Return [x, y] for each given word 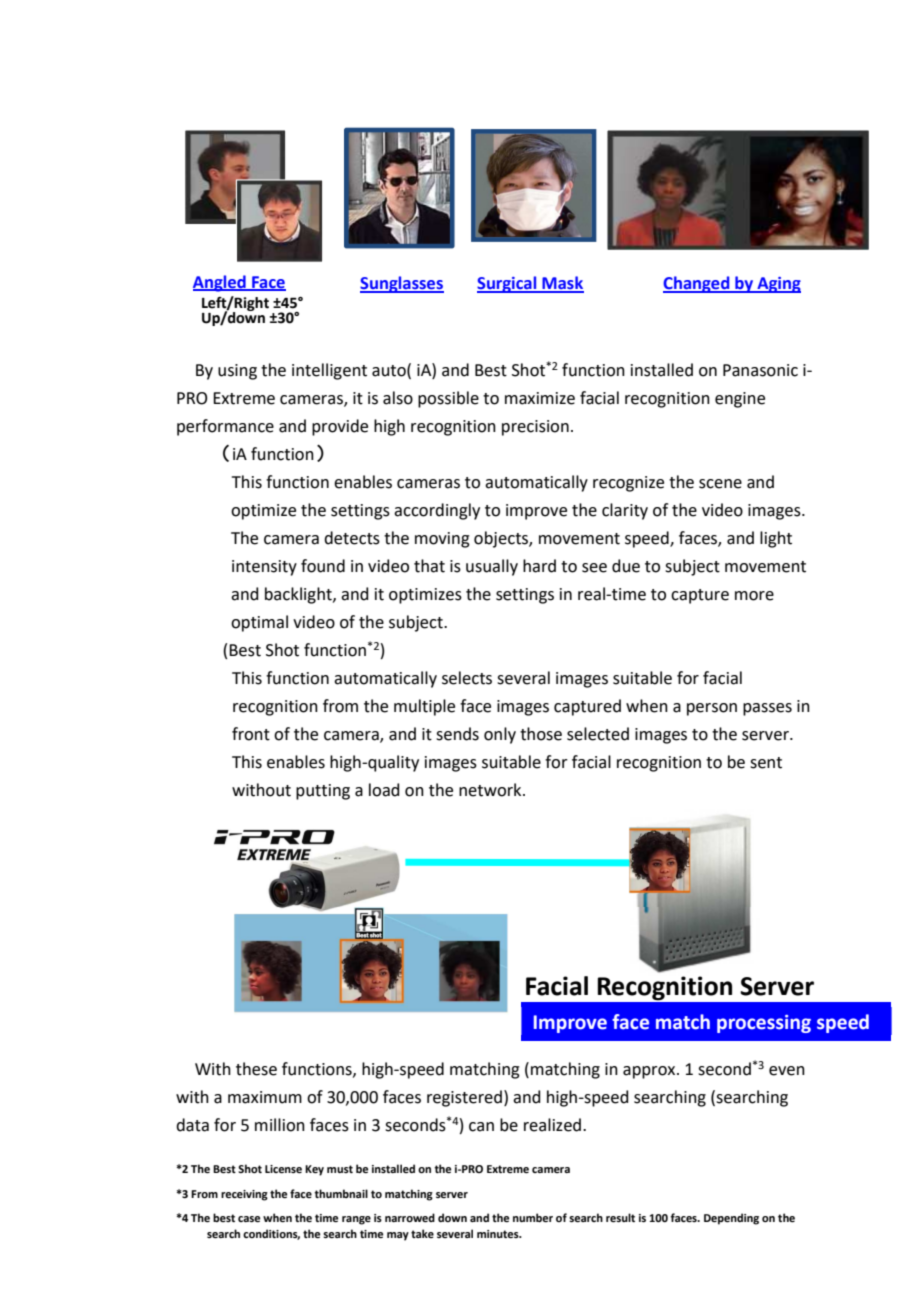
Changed [697, 284]
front [251, 734]
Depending [731, 1219]
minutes [499, 1234]
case [249, 1219]
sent [766, 763]
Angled [220, 283]
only [500, 735]
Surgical [508, 284]
